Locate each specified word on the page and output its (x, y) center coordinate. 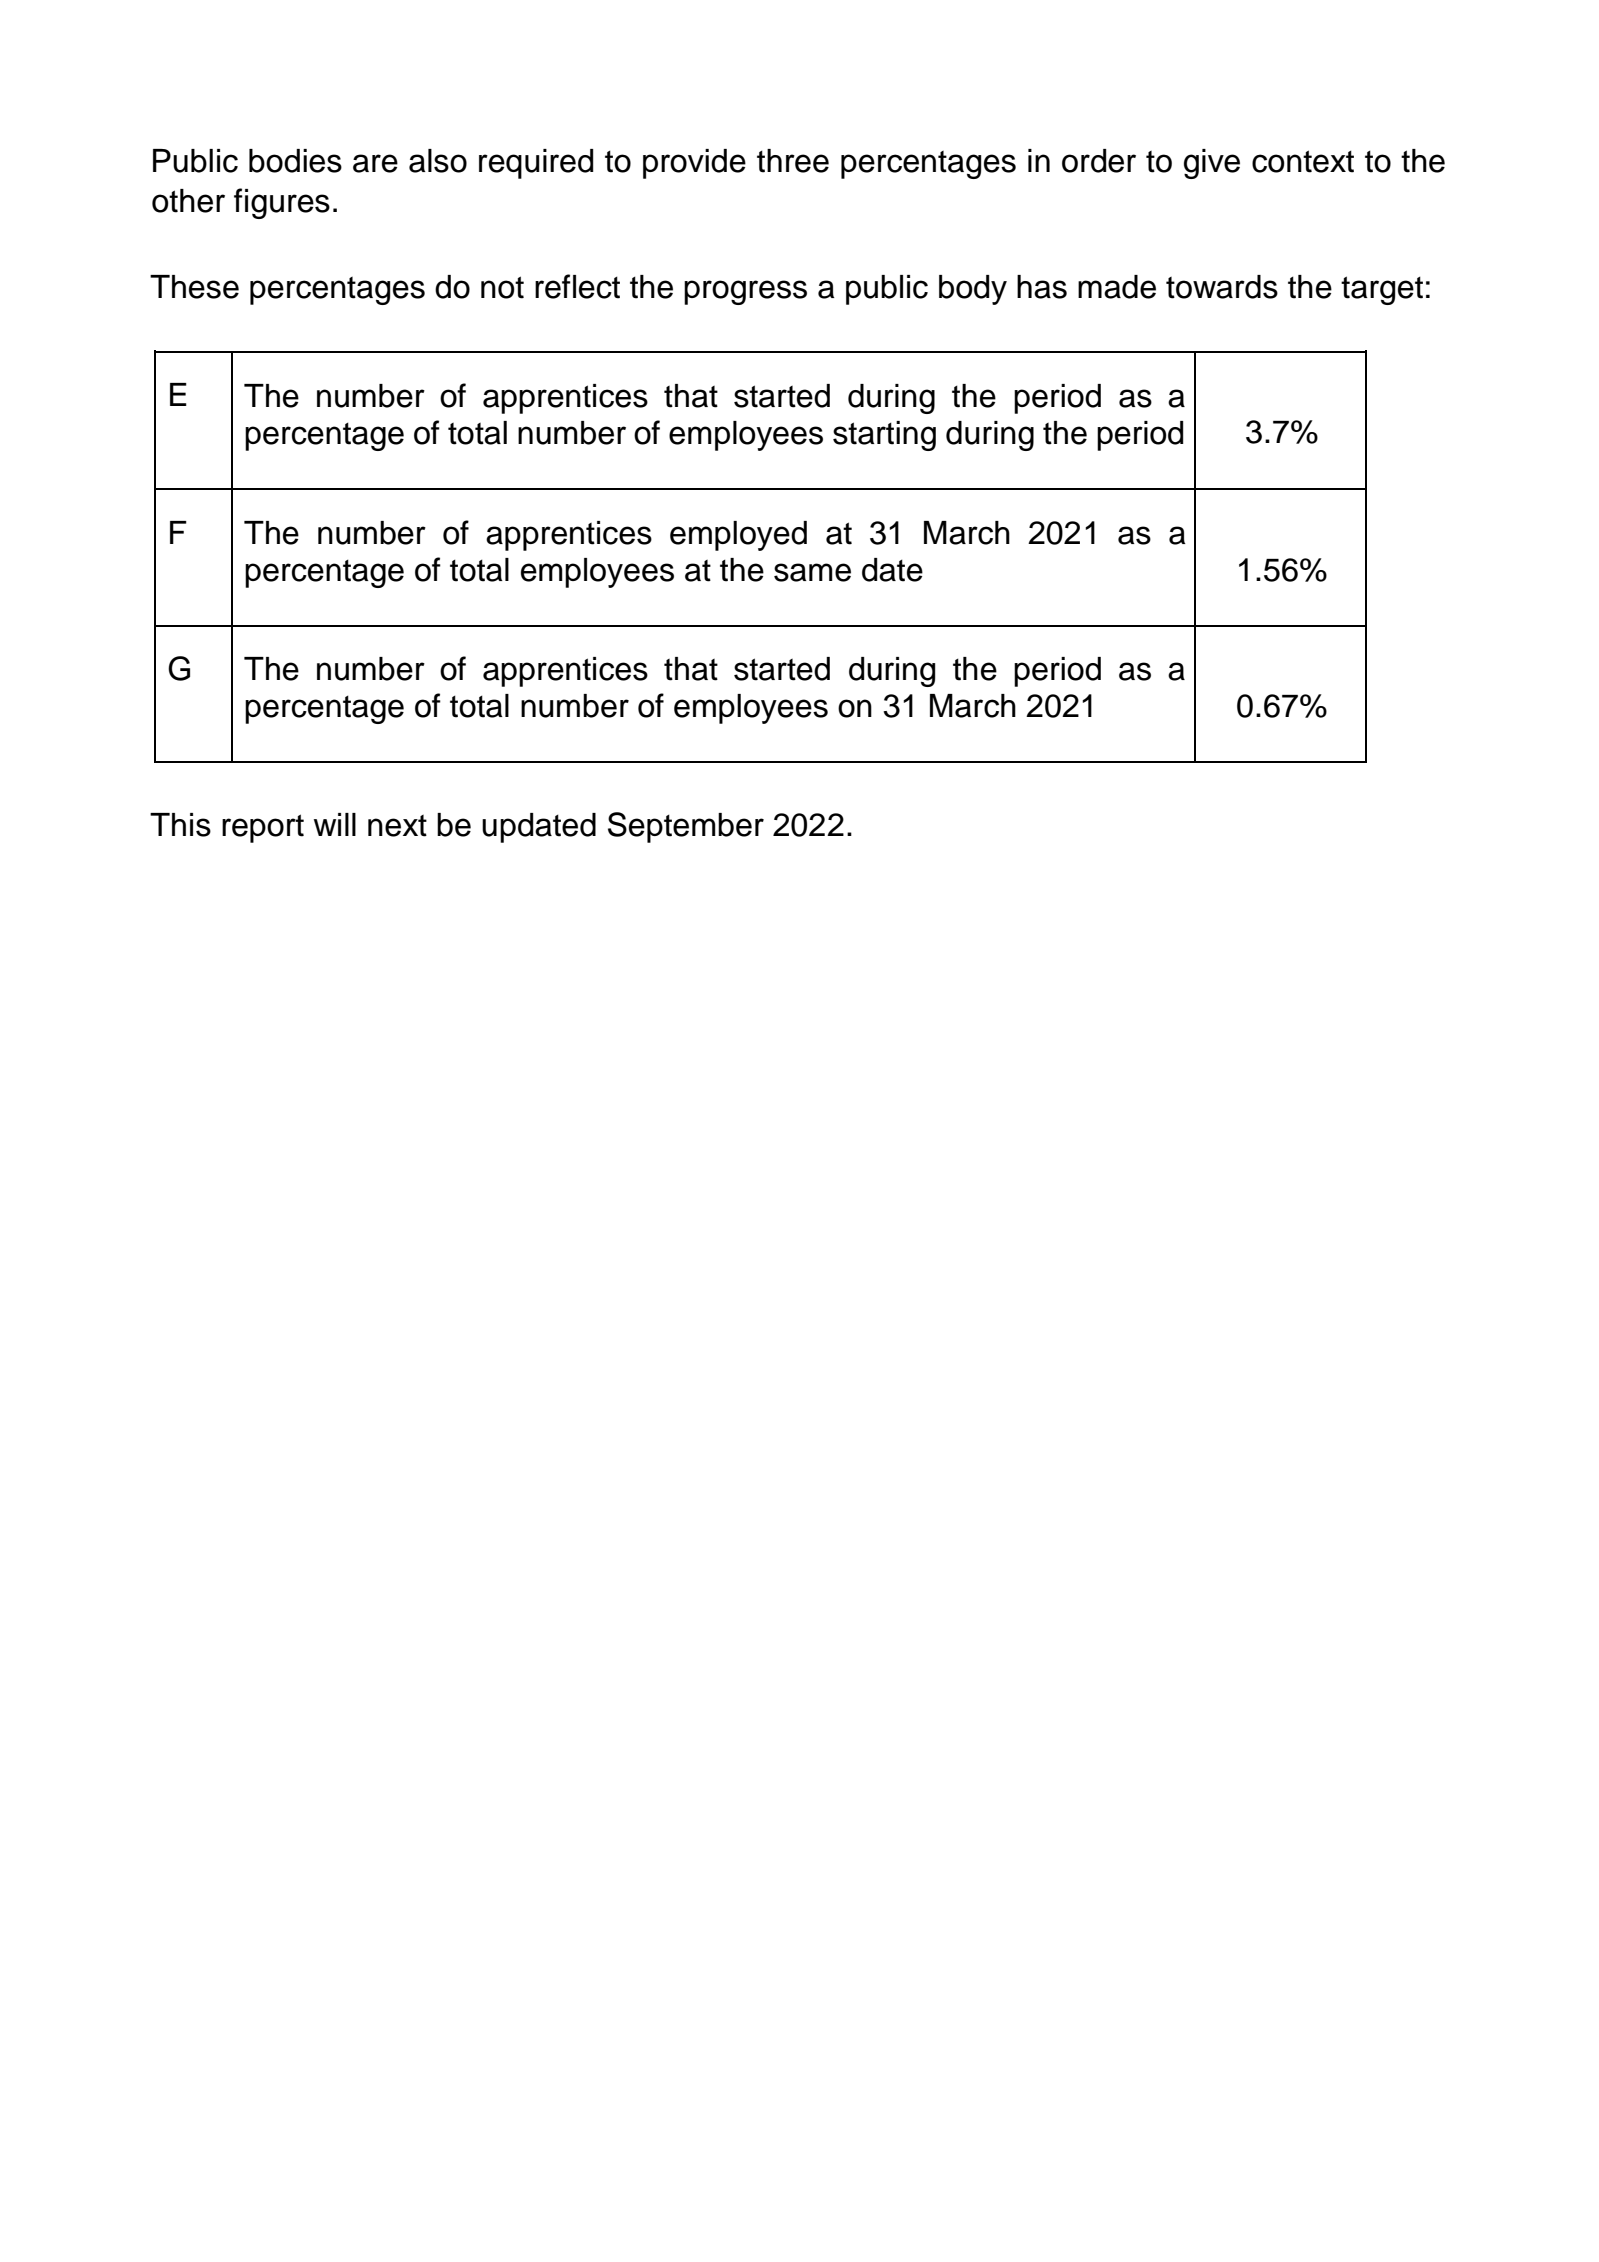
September (686, 827)
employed (738, 536)
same (812, 572)
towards (1222, 287)
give (1212, 164)
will (335, 824)
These (194, 287)
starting (884, 436)
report (263, 828)
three (793, 161)
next (397, 826)
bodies (295, 161)
